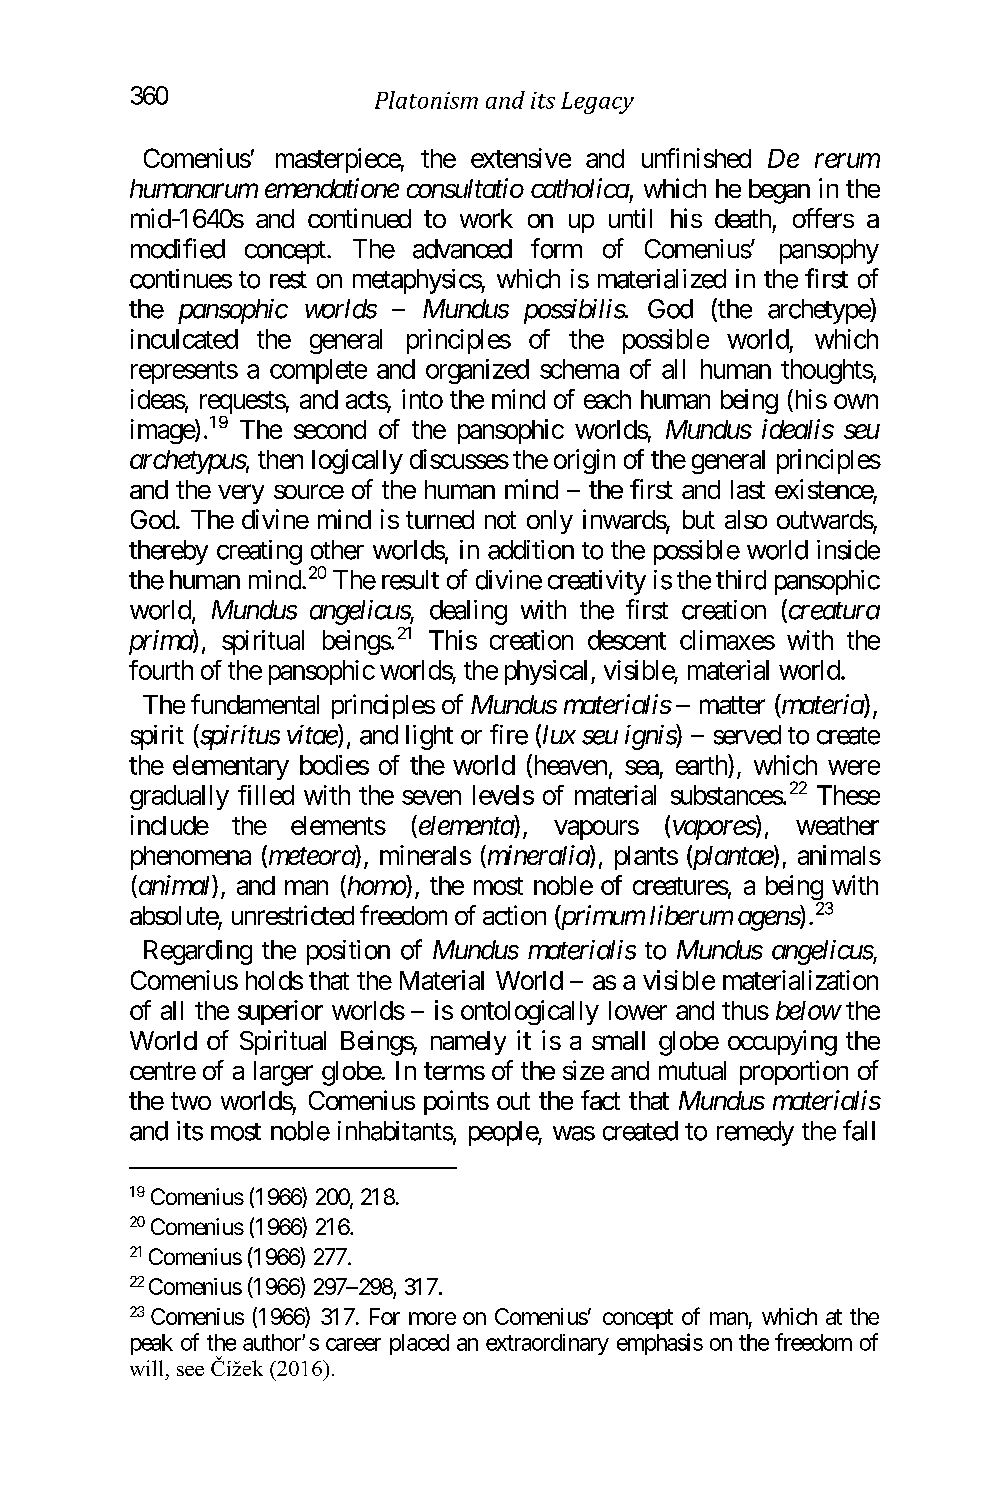 This document has width=1007, height=1510. I want to click on fundamental, so click(255, 704).
